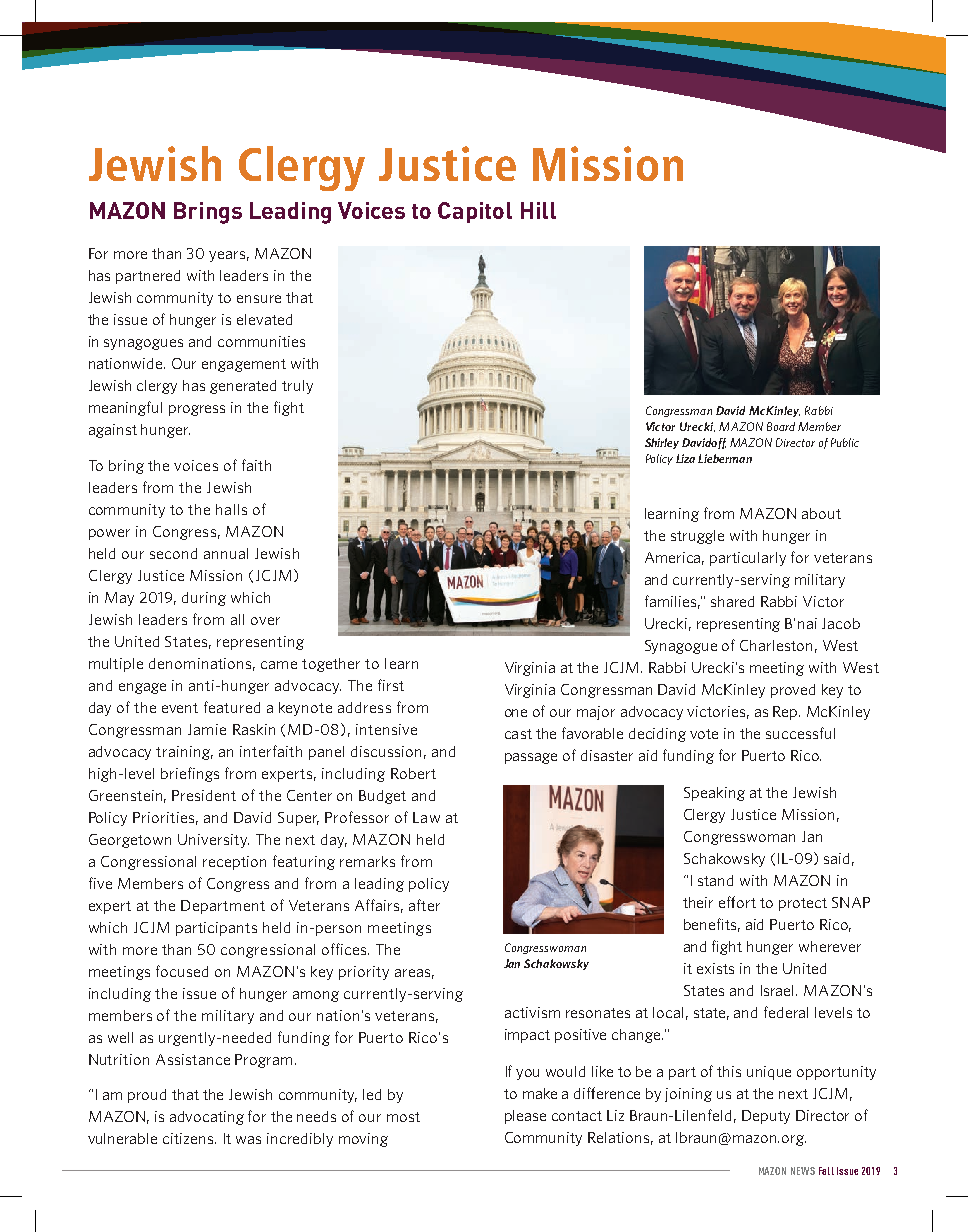  I want to click on stand, so click(715, 880).
